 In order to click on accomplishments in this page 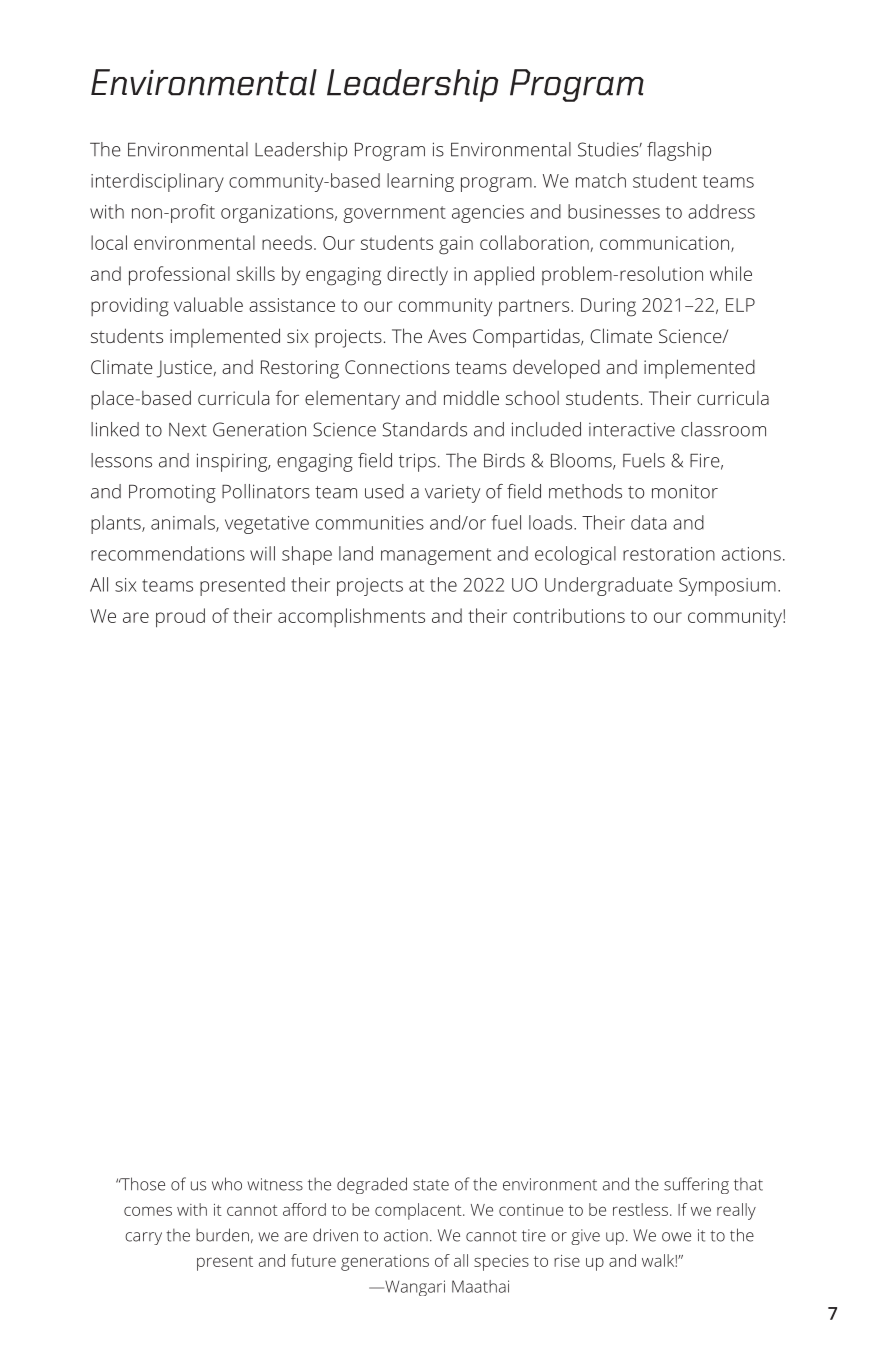, I will do `click(351, 617)`.
